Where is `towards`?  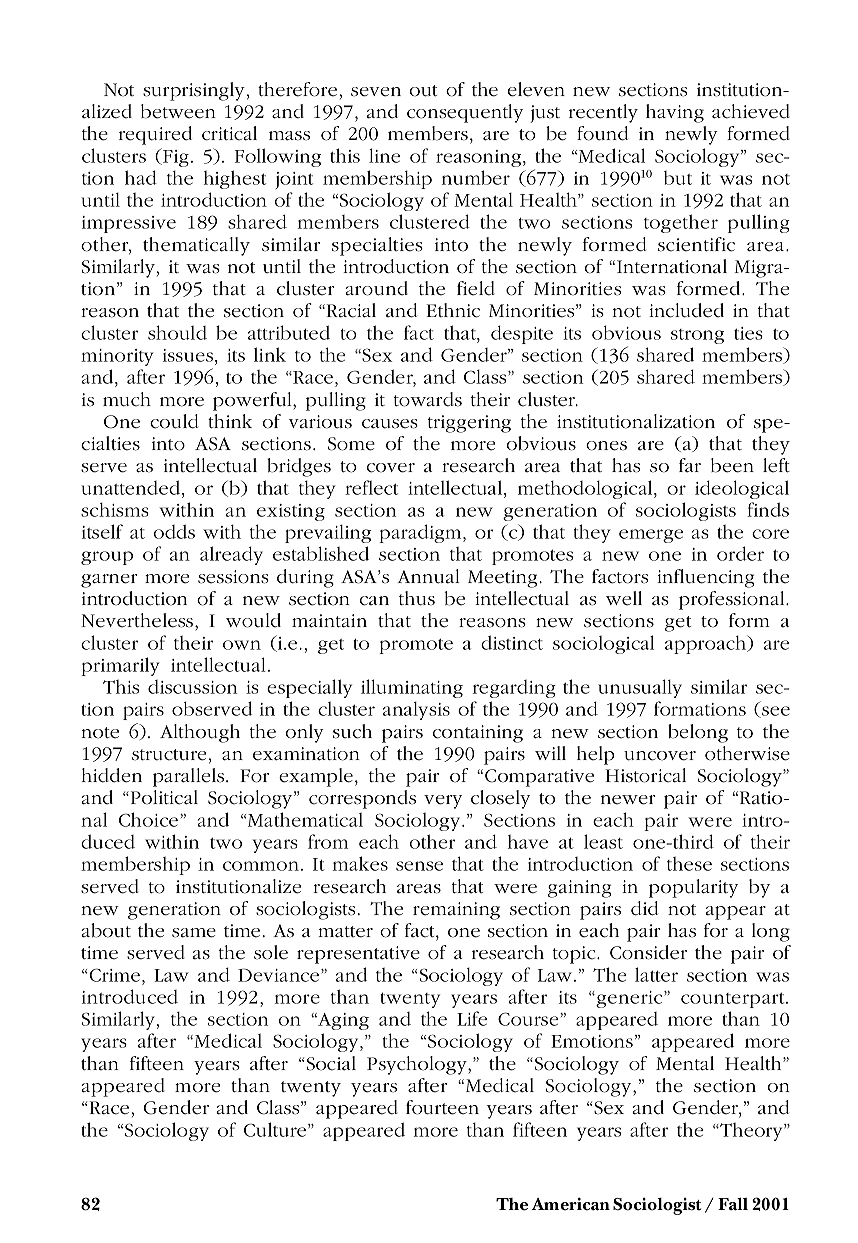 towards is located at coordinates (428, 399).
